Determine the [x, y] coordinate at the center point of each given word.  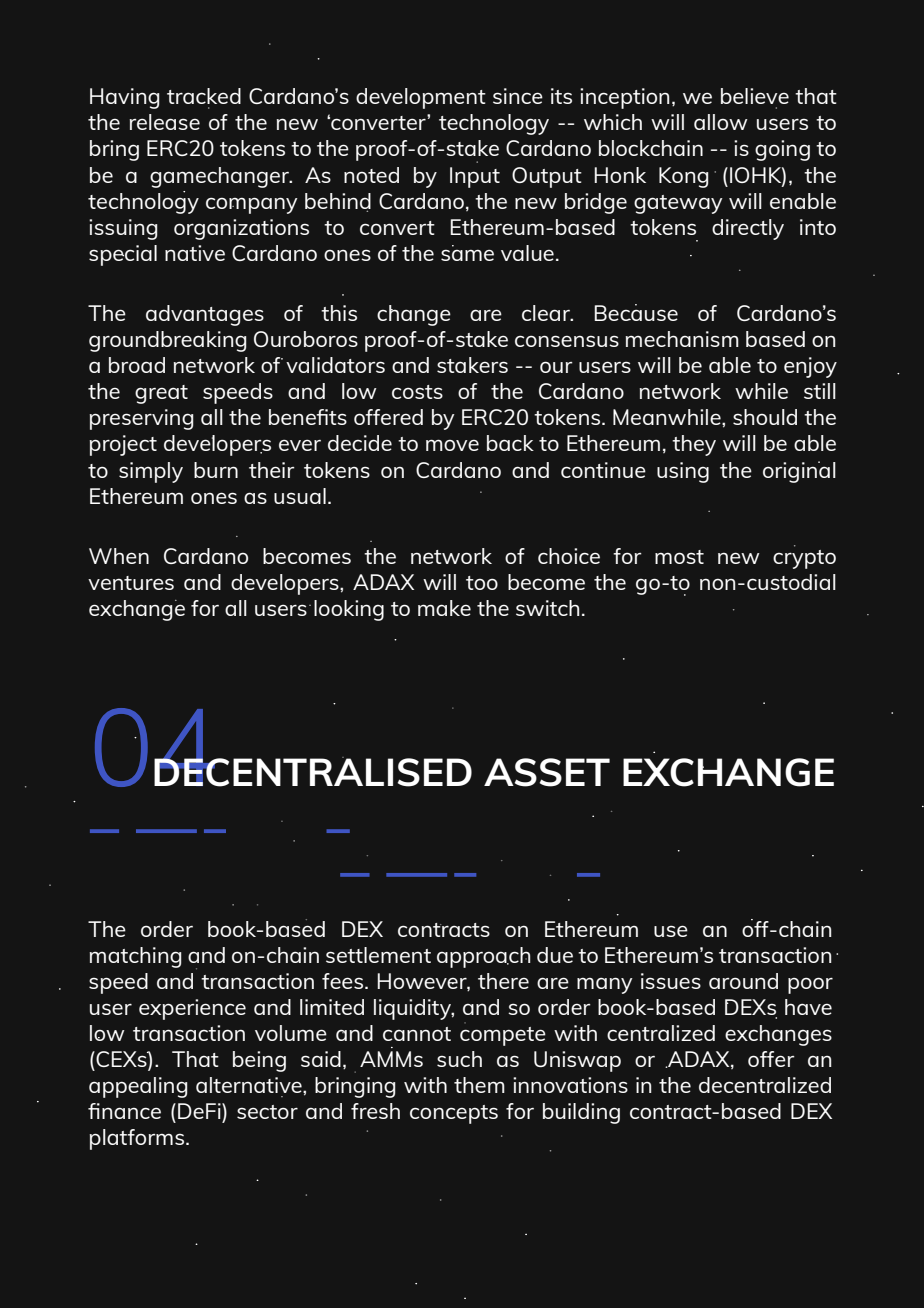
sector [267, 1112]
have [808, 1007]
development [421, 98]
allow [721, 122]
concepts [454, 1114]
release [165, 122]
